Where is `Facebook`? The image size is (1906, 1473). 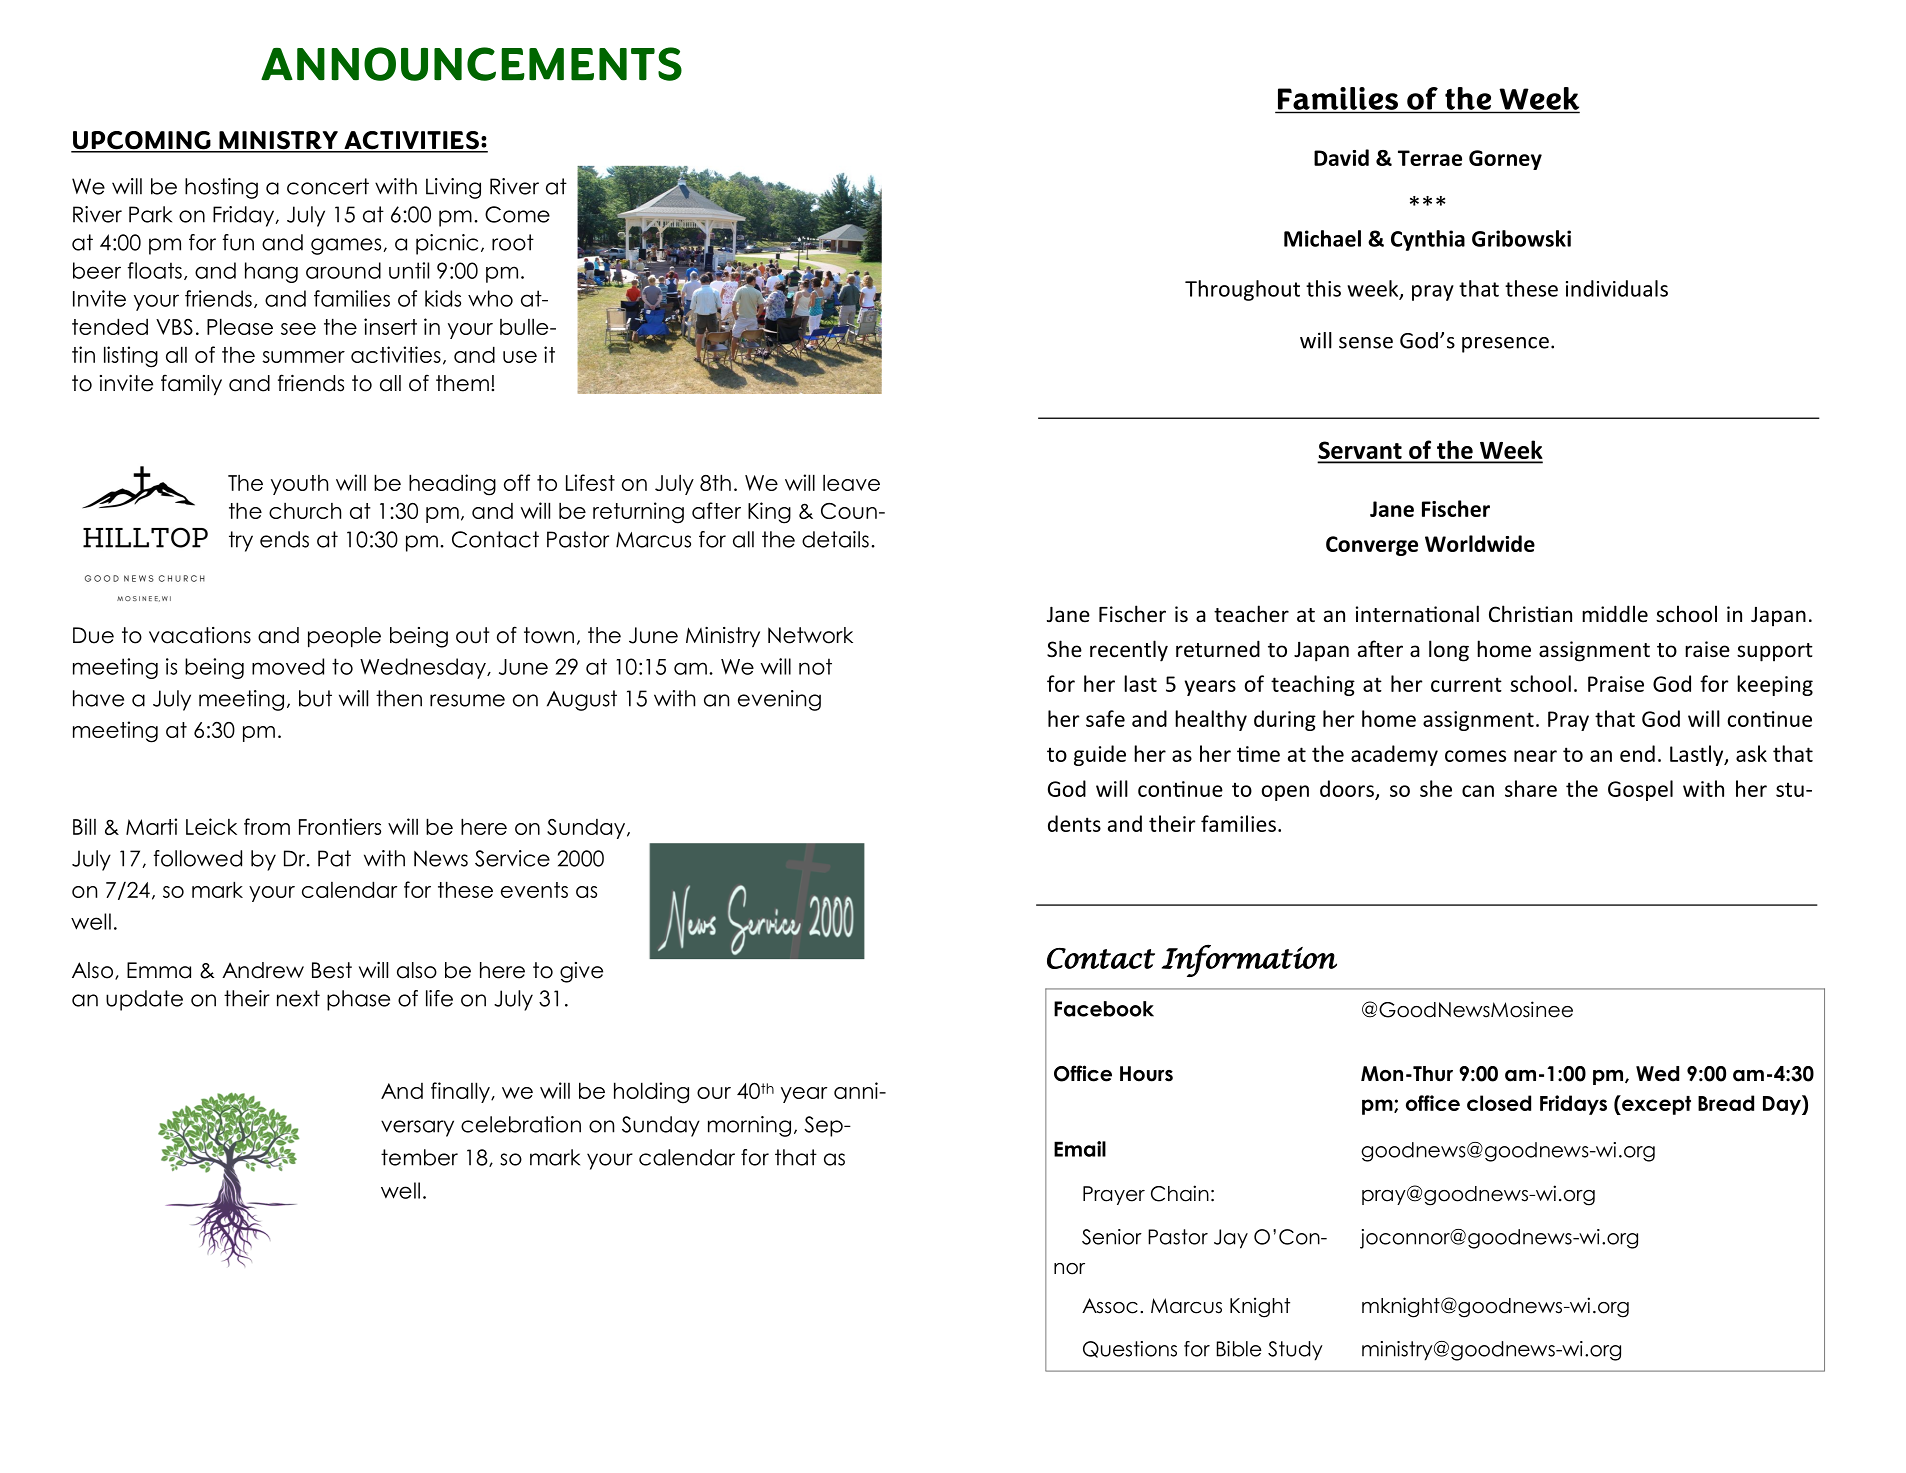 Facebook is located at coordinates (1104, 1009).
